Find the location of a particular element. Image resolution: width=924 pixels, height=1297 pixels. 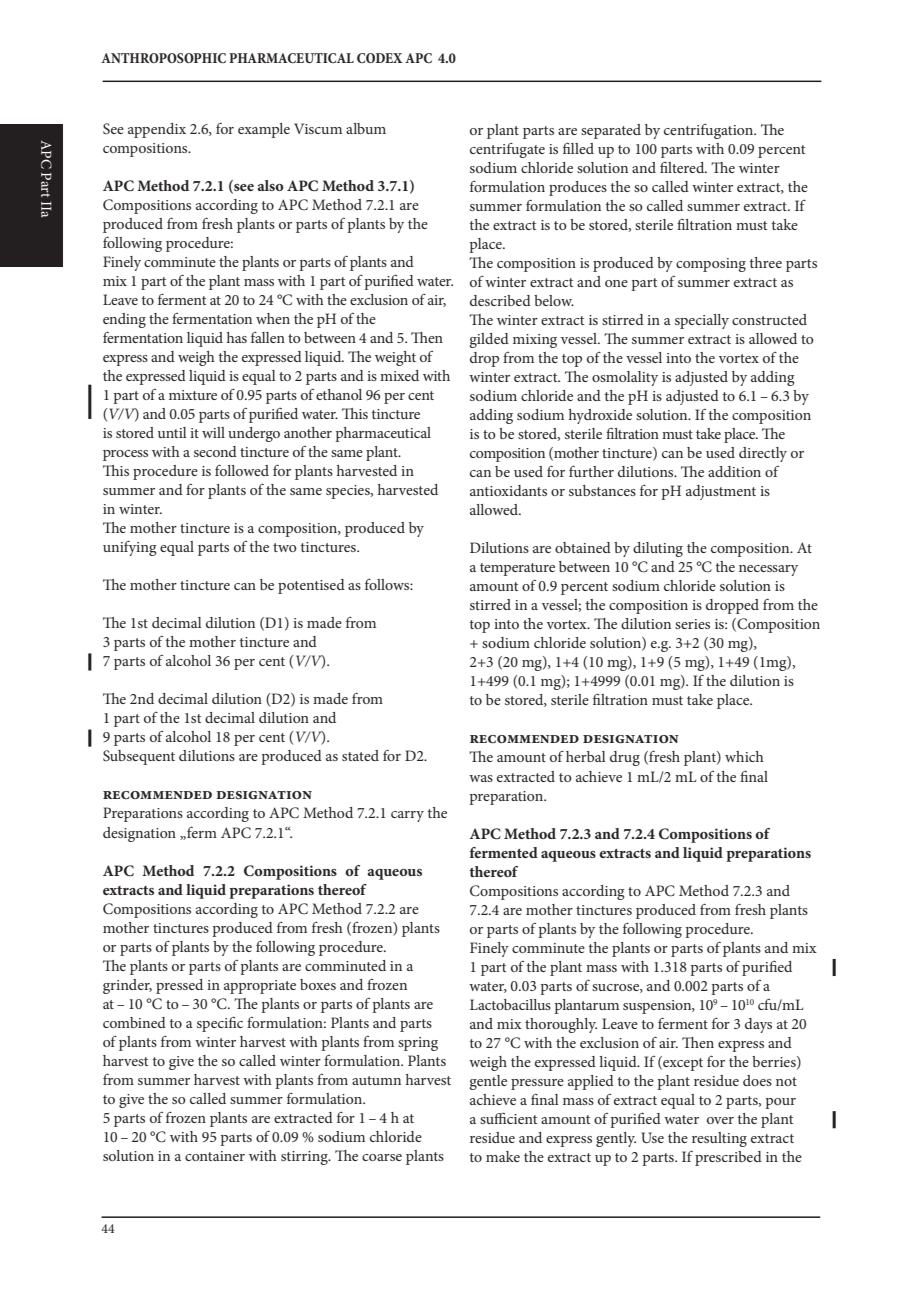

which is located at coordinates (744, 756).
